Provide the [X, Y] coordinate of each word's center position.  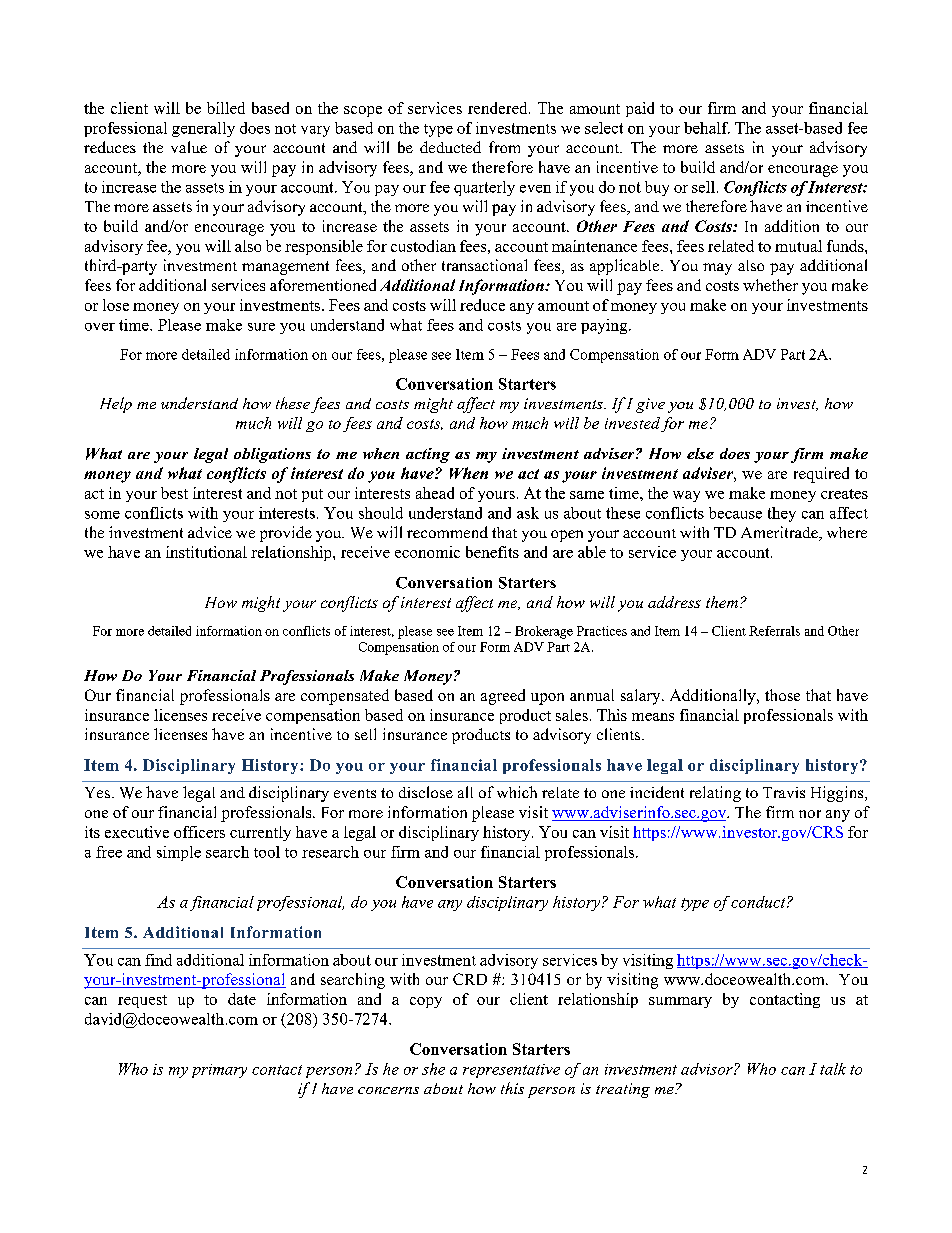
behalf [707, 128]
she [433, 1069]
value [189, 147]
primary [219, 1071]
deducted [450, 147]
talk [833, 1069]
